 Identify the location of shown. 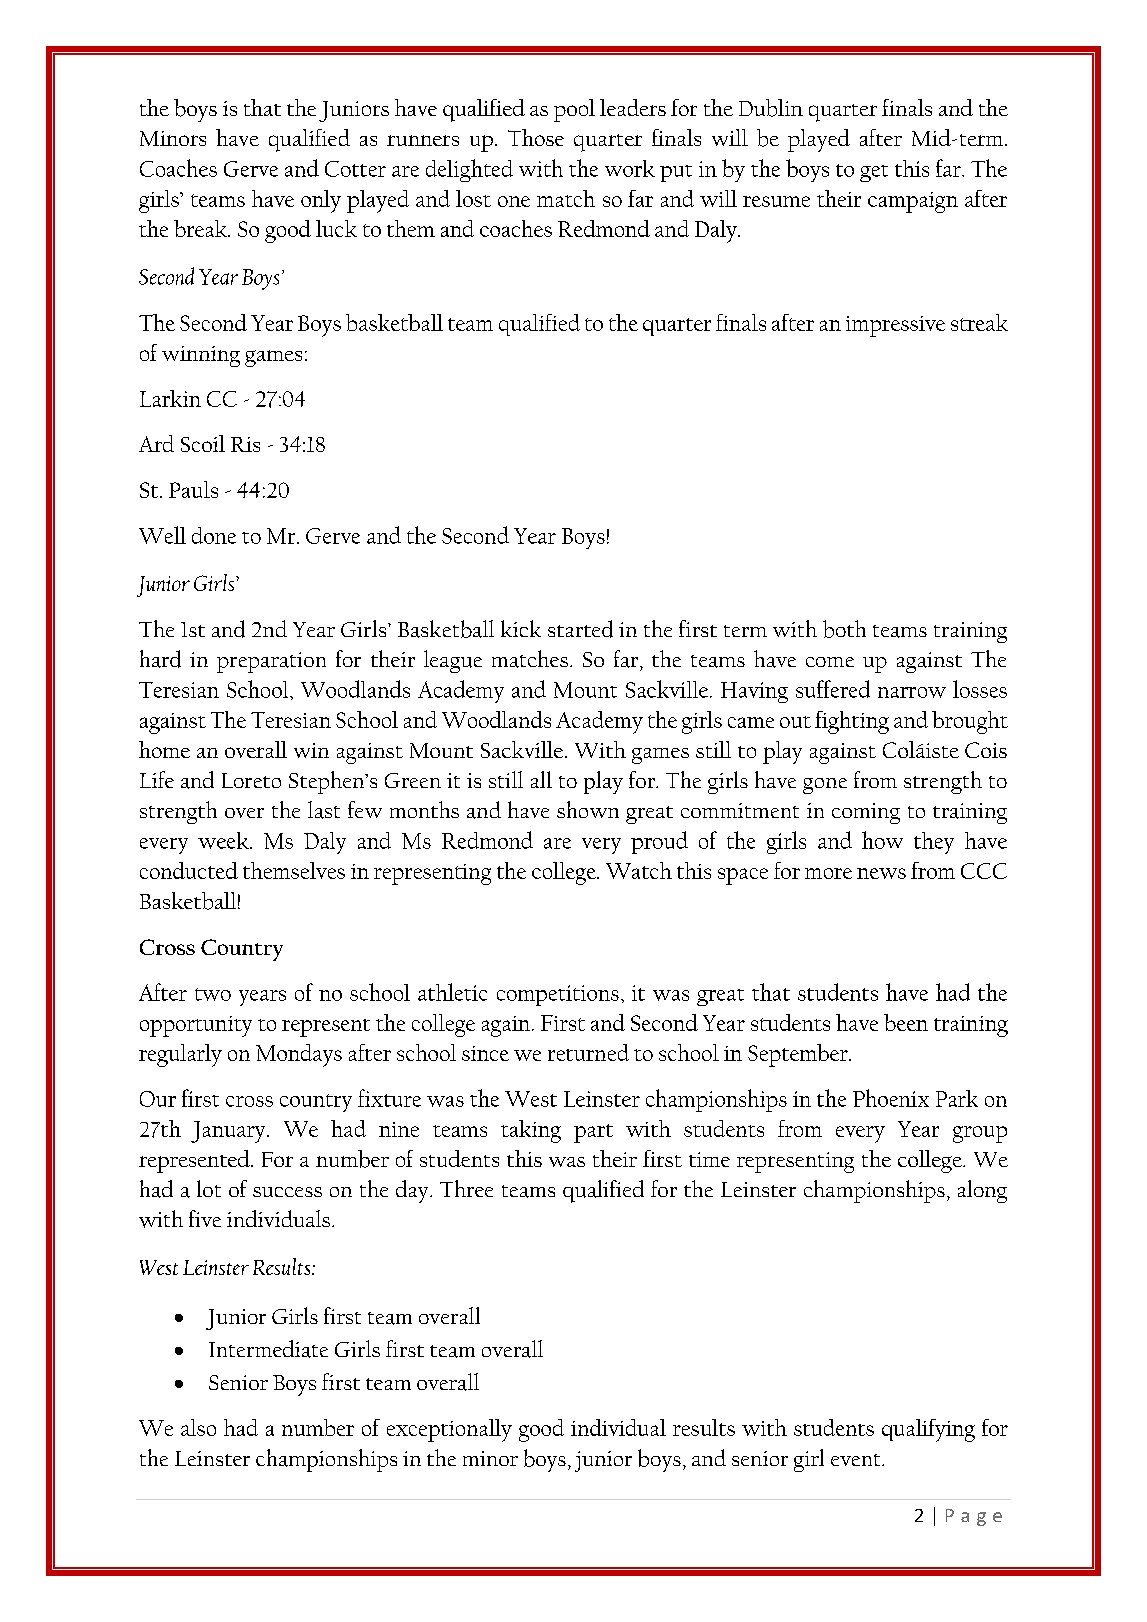
(588, 809).
